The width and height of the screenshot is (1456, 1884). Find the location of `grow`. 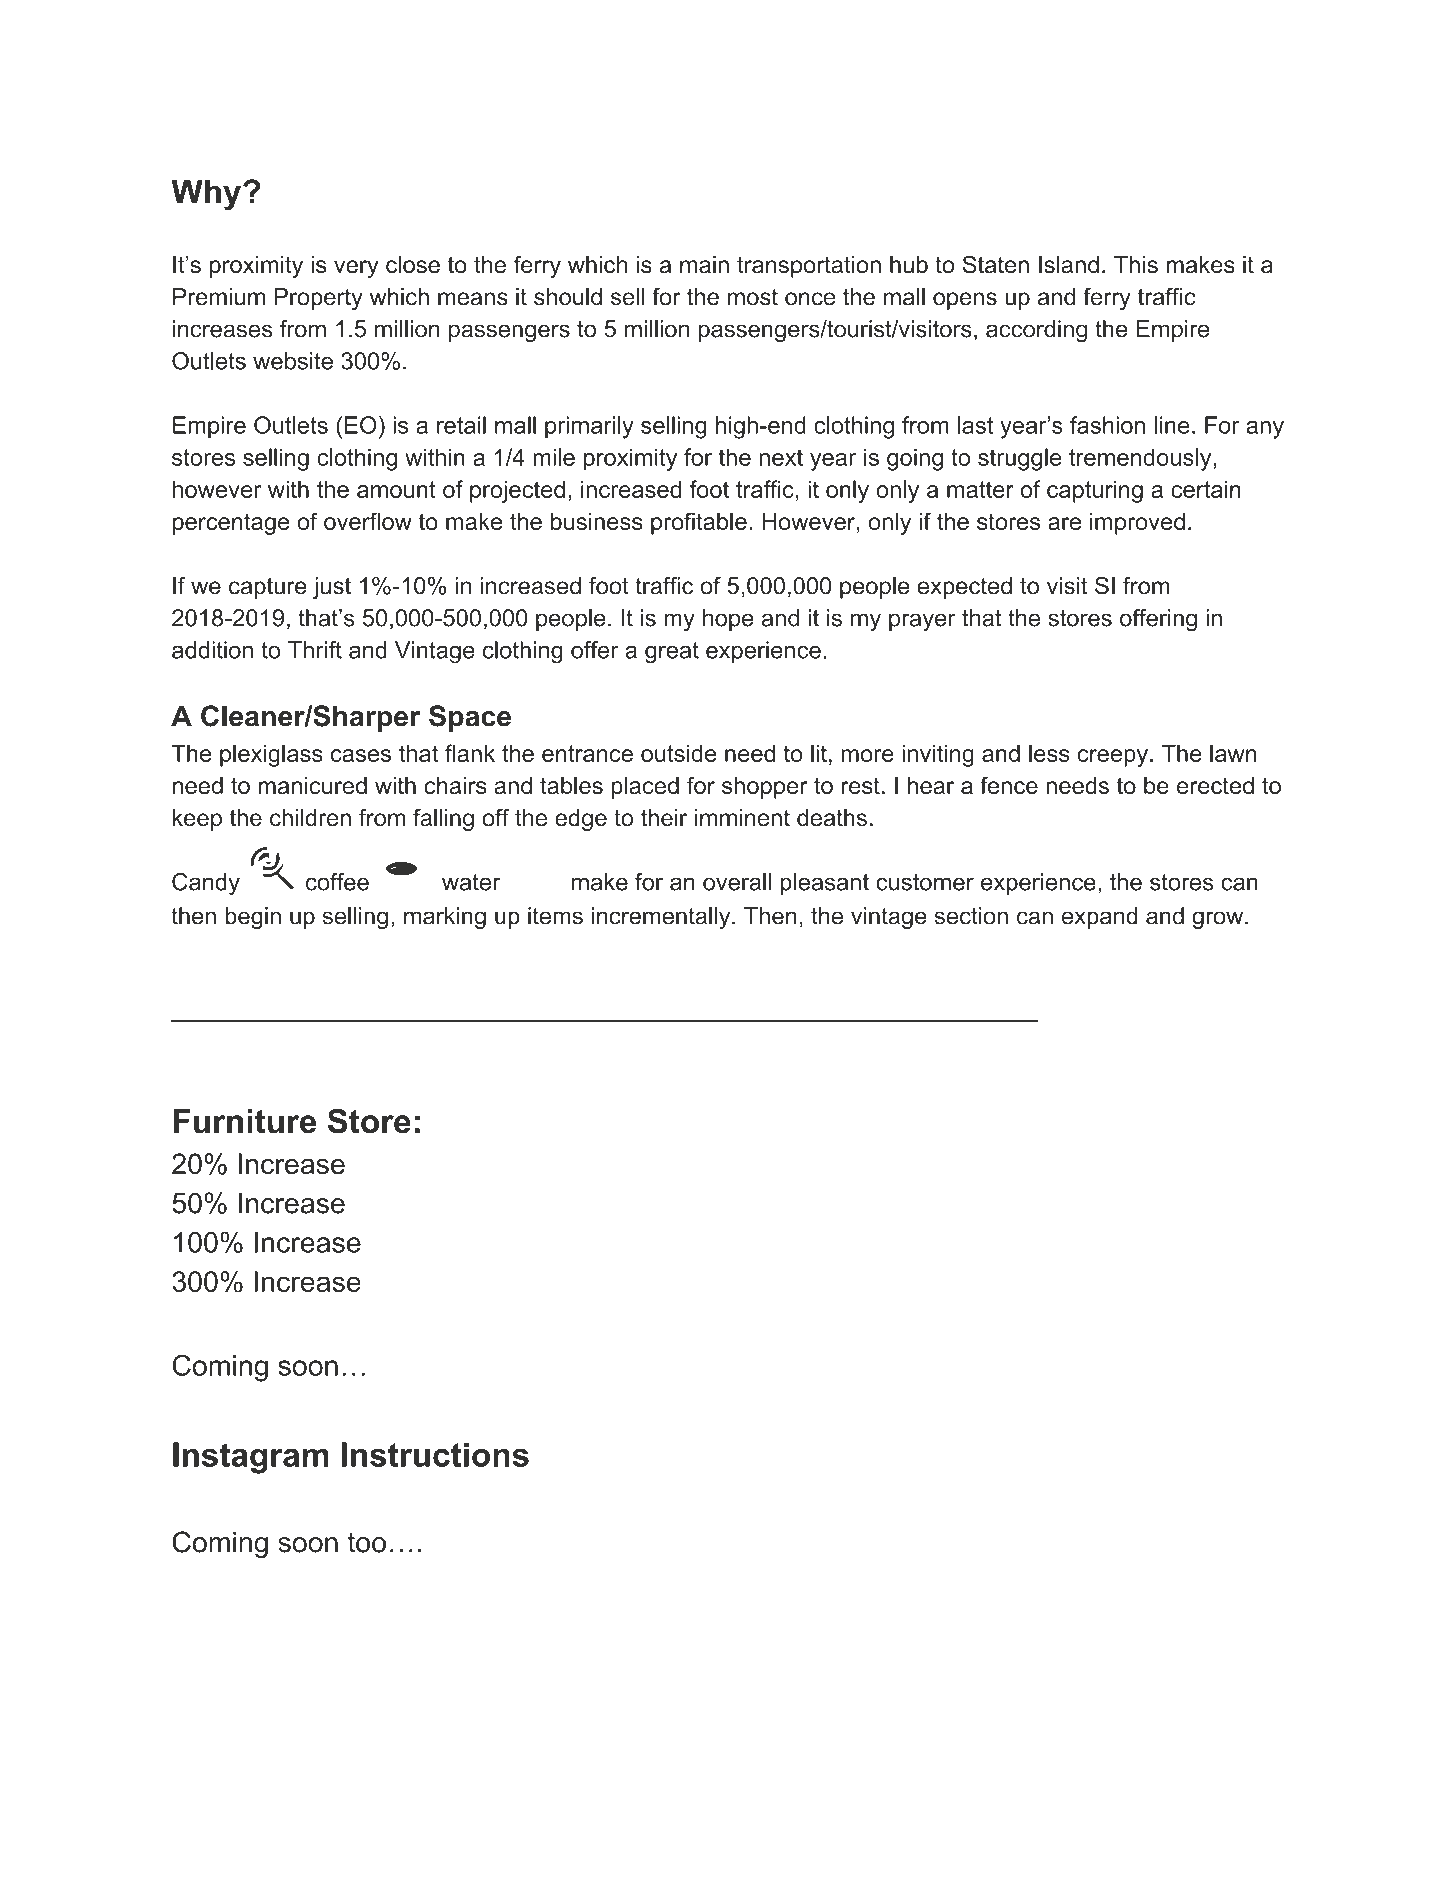

grow is located at coordinates (1219, 920).
